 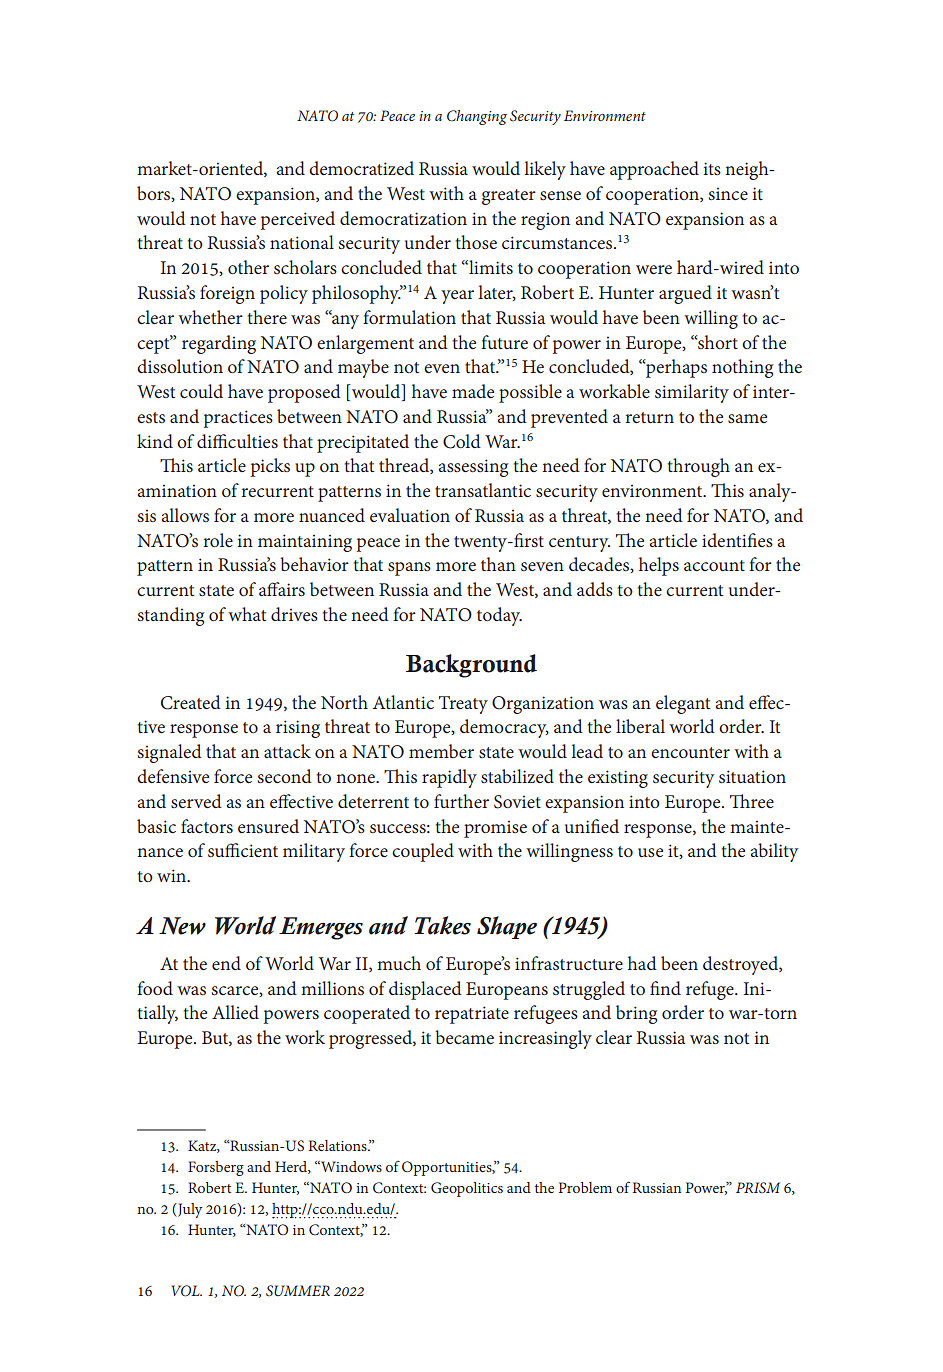 What do you see at coordinates (654, 170) in the page?
I see `approached` at bounding box center [654, 170].
